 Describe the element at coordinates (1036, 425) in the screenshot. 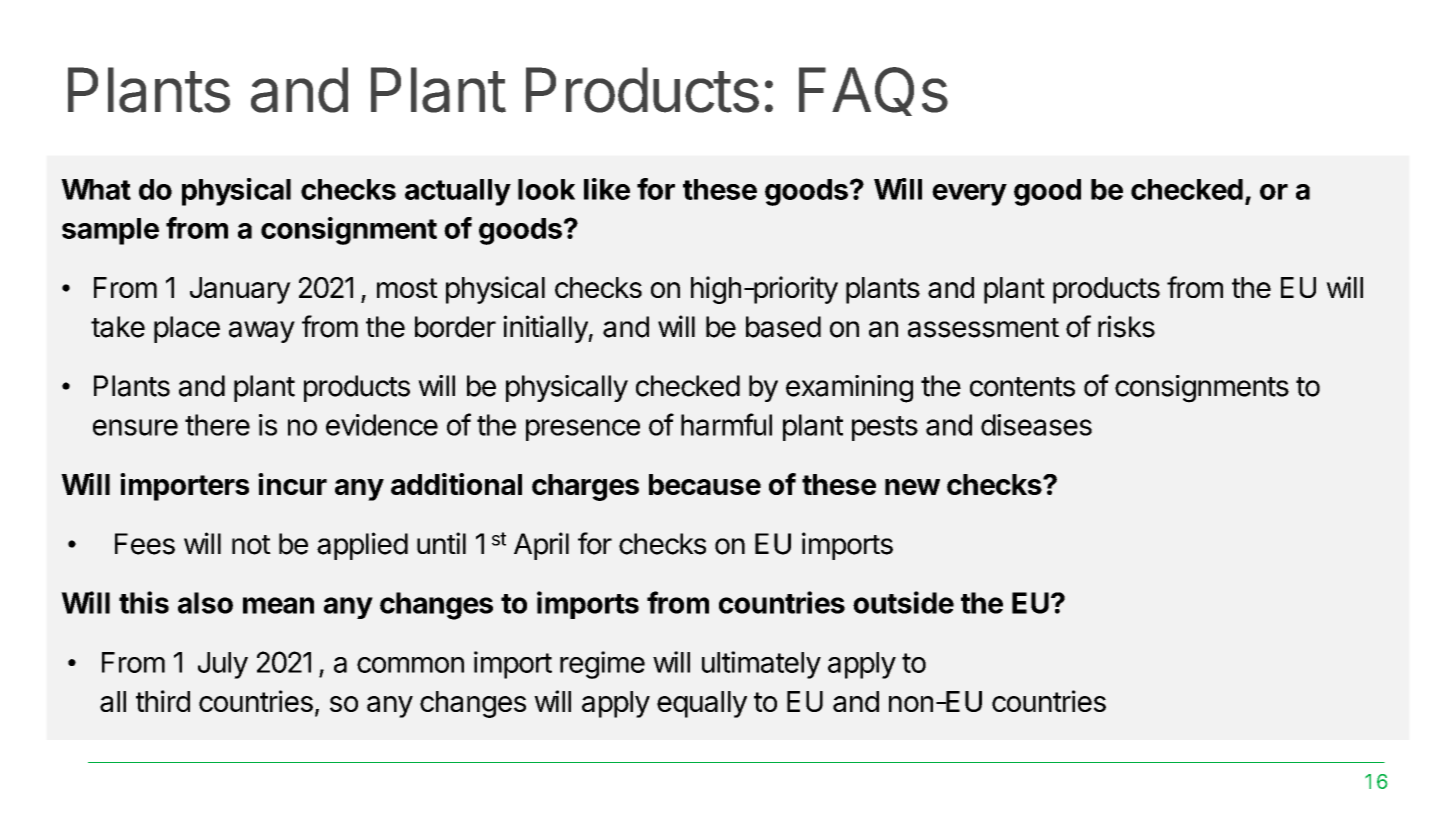

I see `diseases` at that location.
